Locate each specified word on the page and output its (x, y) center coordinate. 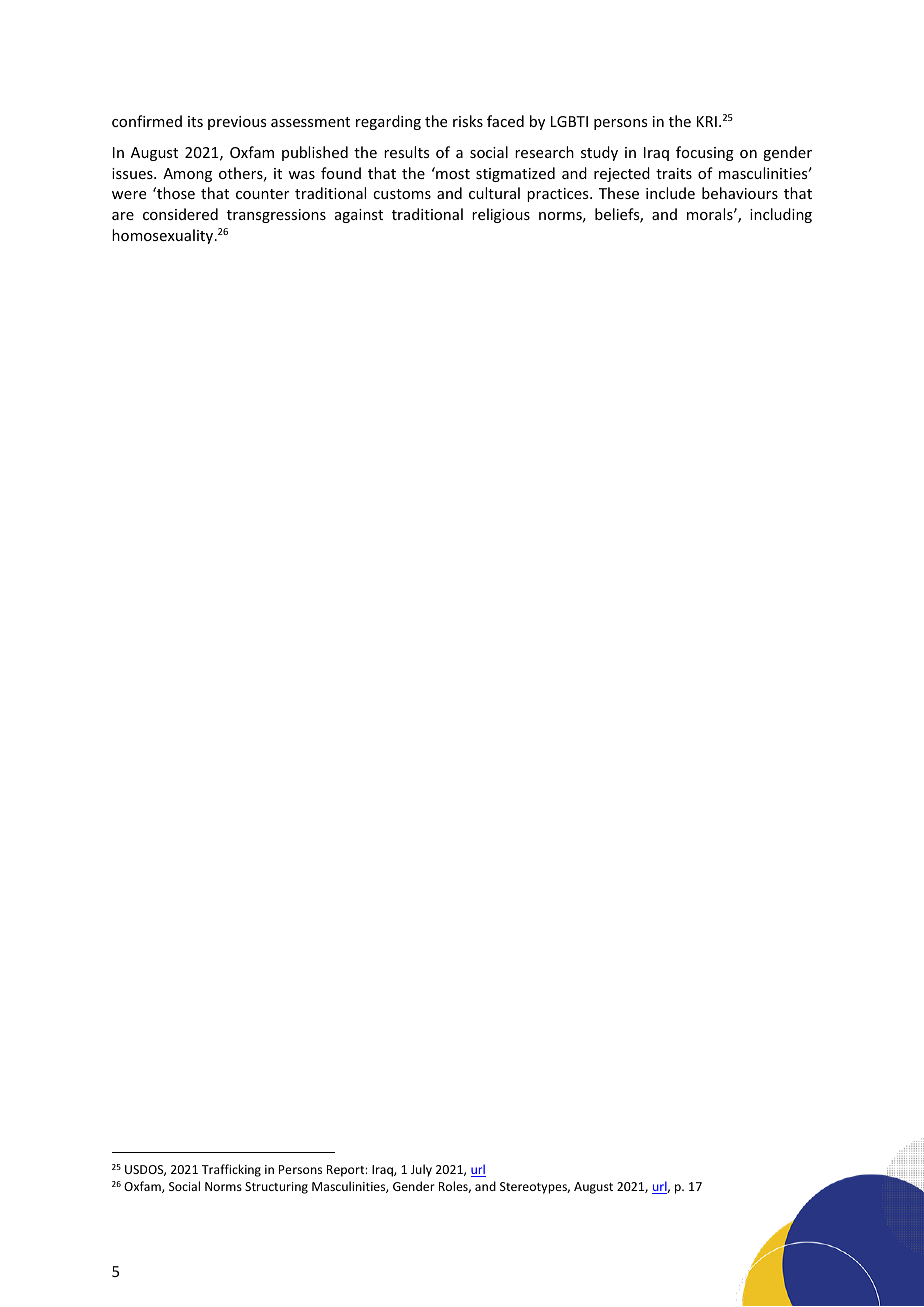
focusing (705, 153)
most (452, 173)
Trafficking (231, 1170)
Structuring (276, 1188)
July (421, 1170)
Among (187, 175)
